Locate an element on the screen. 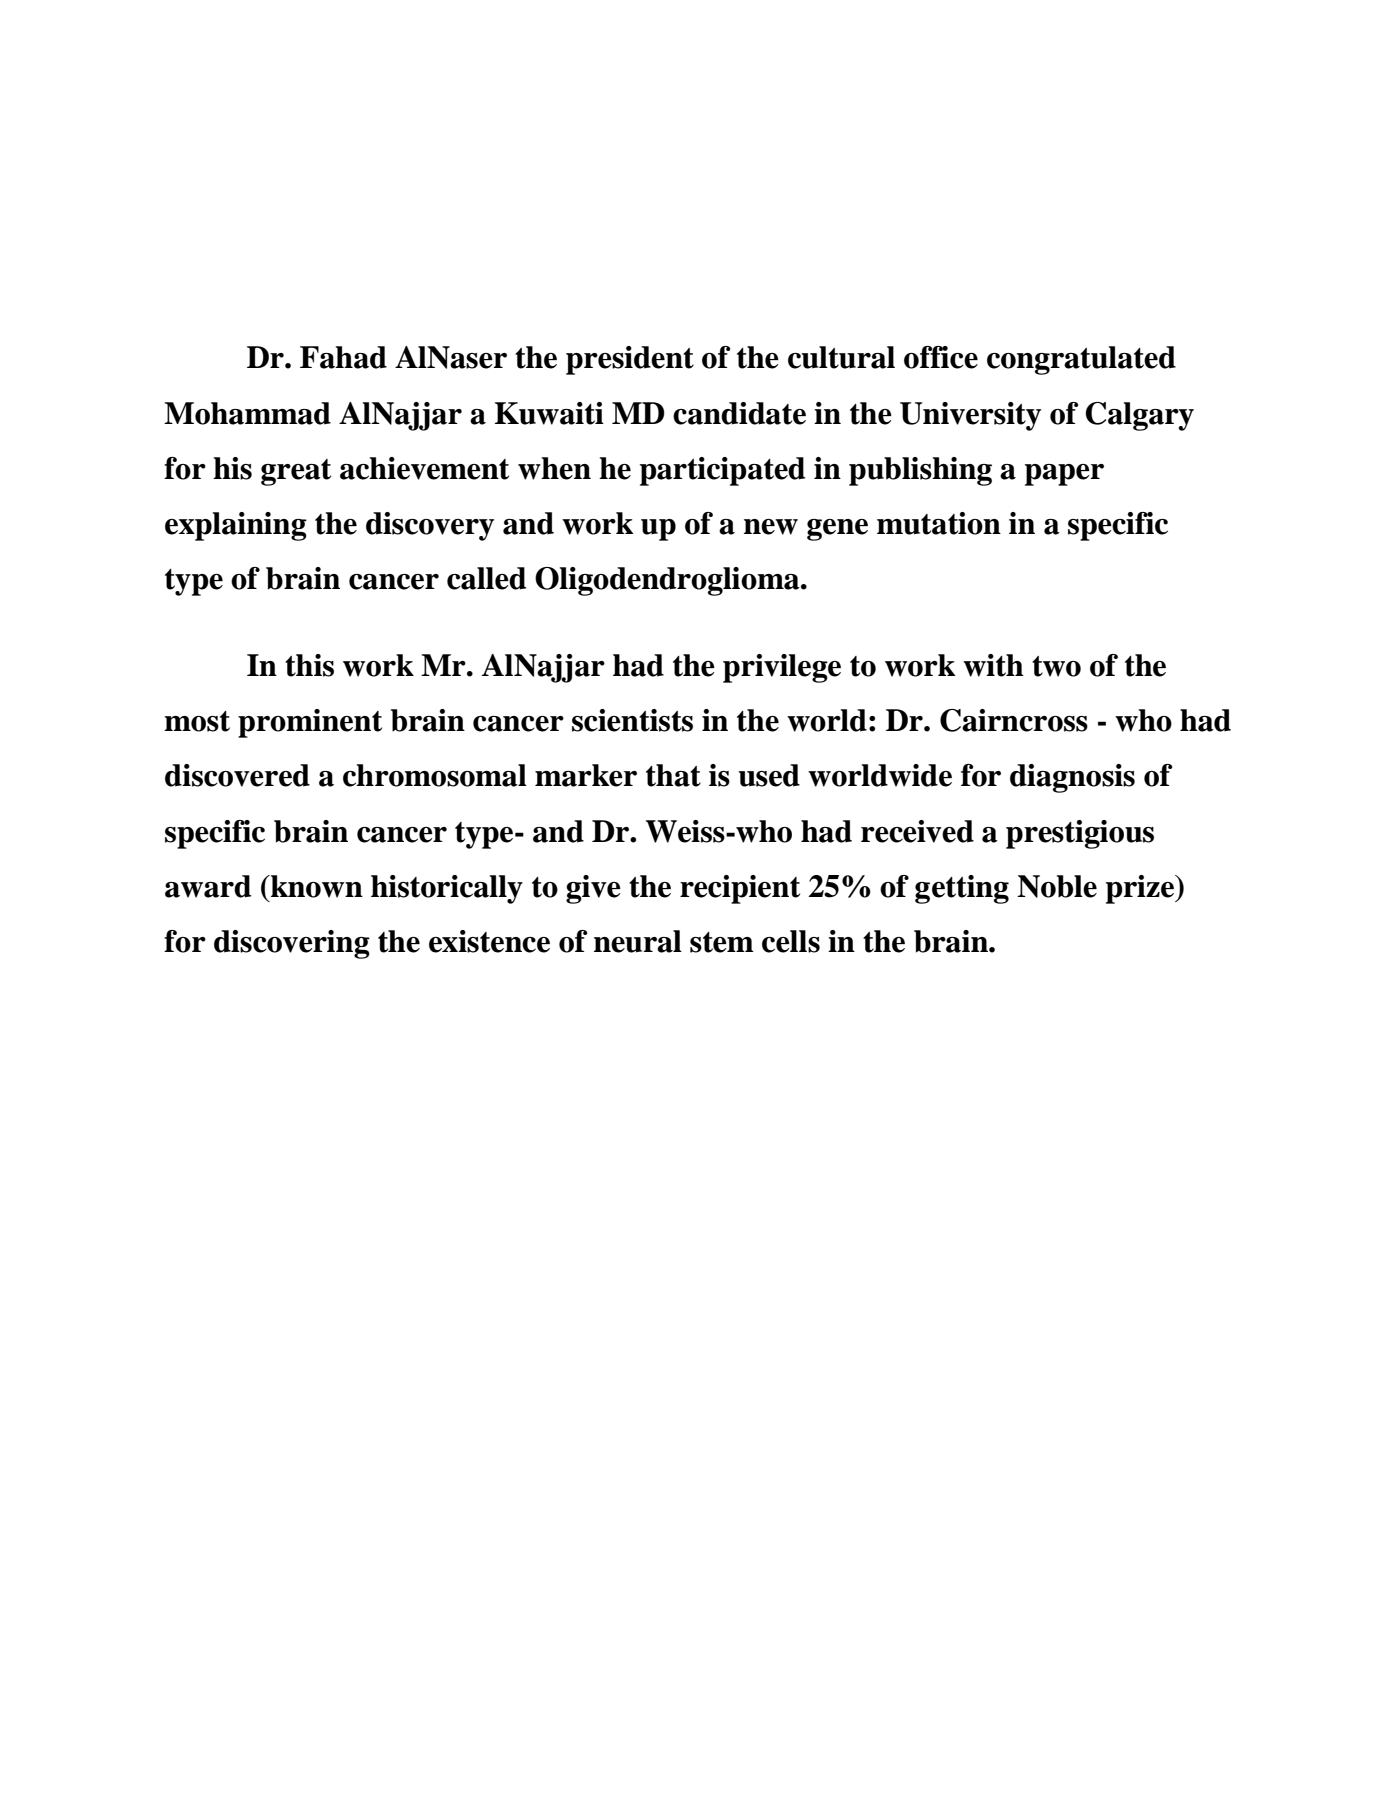  two is located at coordinates (1056, 666).
